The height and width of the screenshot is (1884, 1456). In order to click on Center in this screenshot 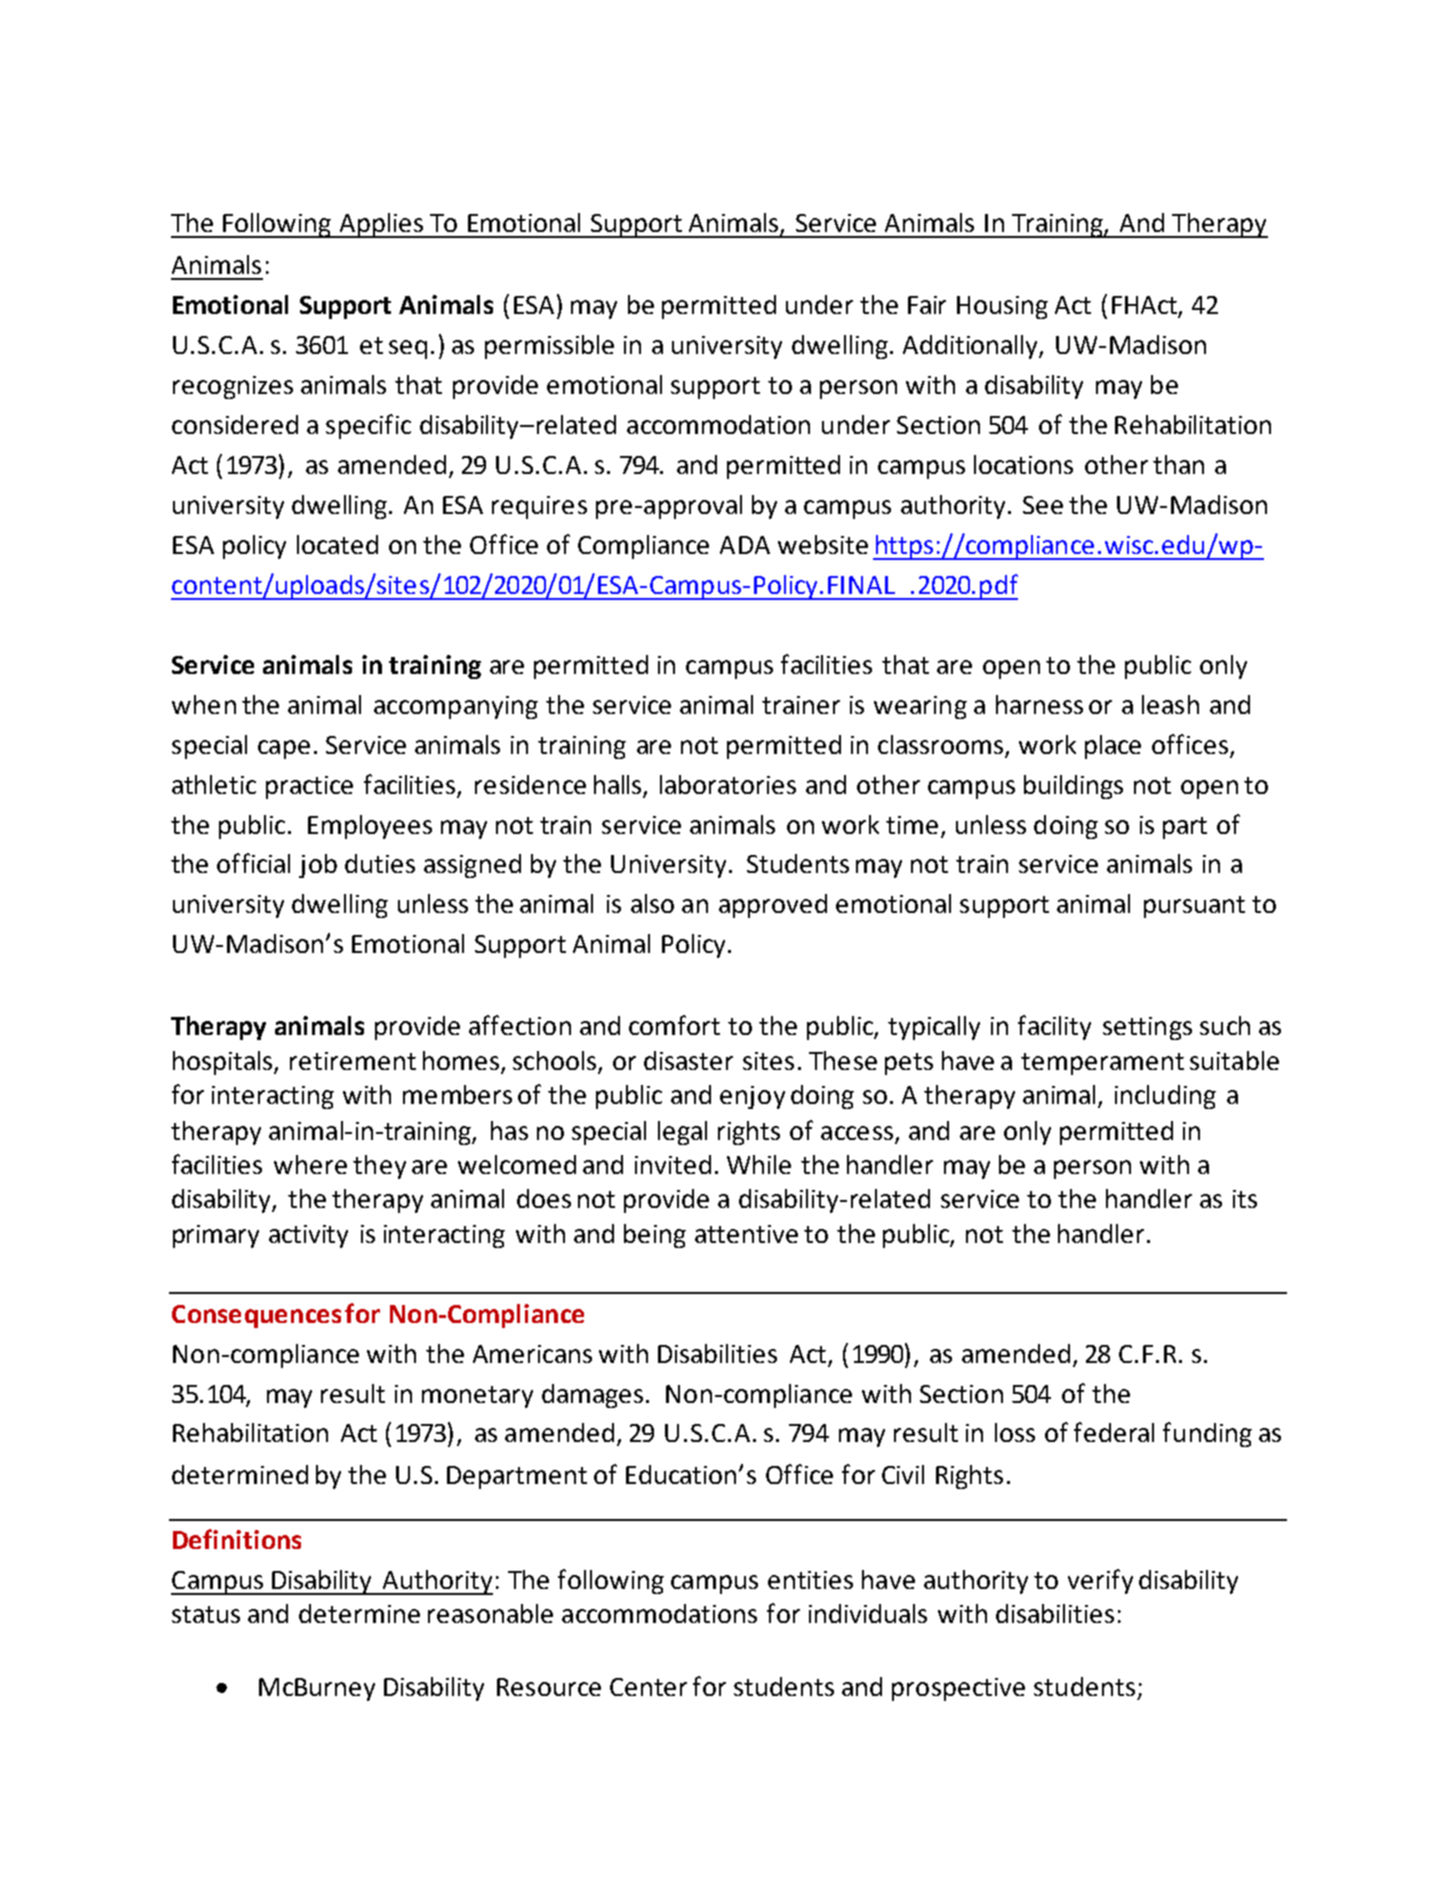, I will do `click(648, 1687)`.
